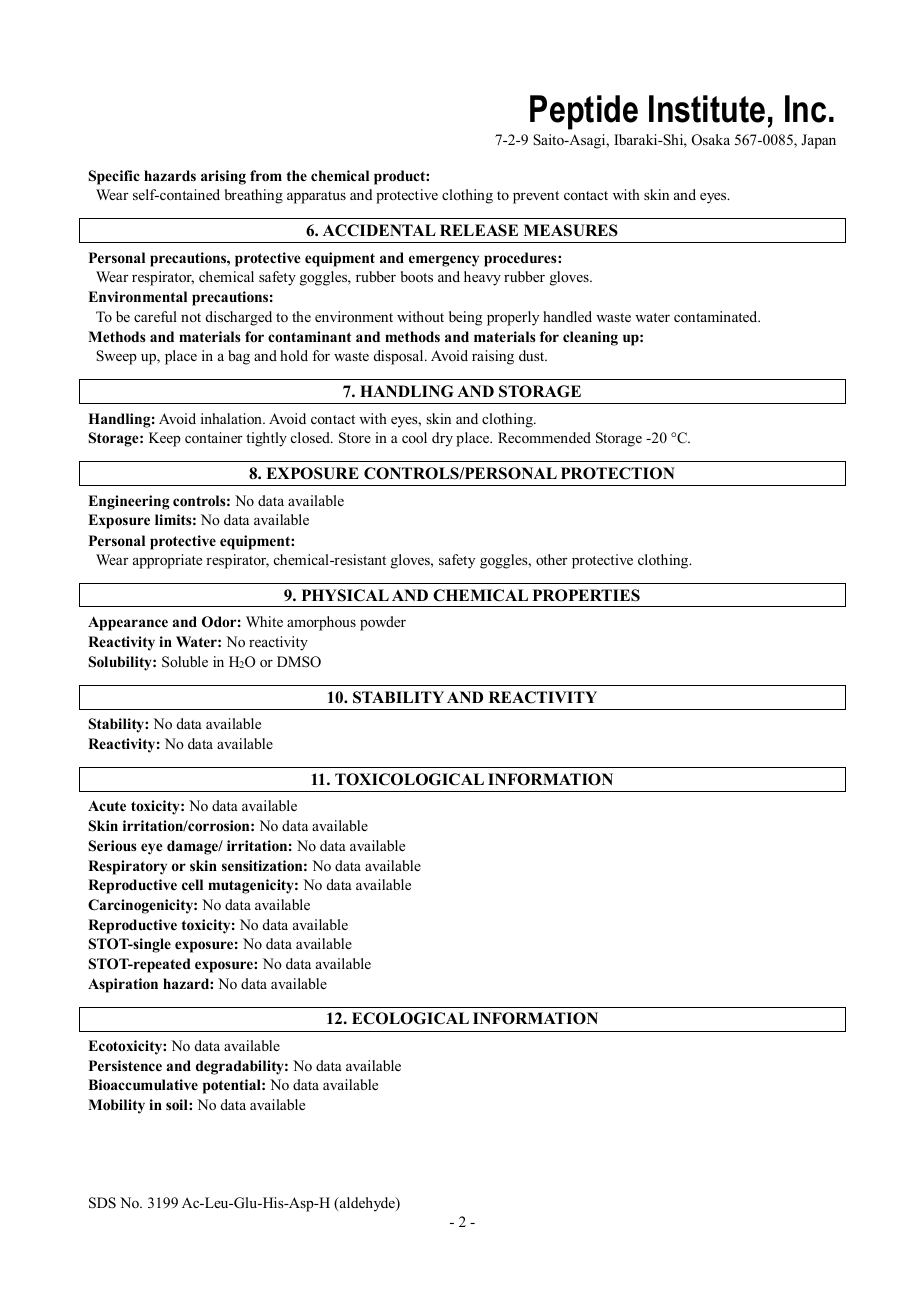 The image size is (924, 1308). I want to click on TOXICOLOGICAL, so click(409, 779).
